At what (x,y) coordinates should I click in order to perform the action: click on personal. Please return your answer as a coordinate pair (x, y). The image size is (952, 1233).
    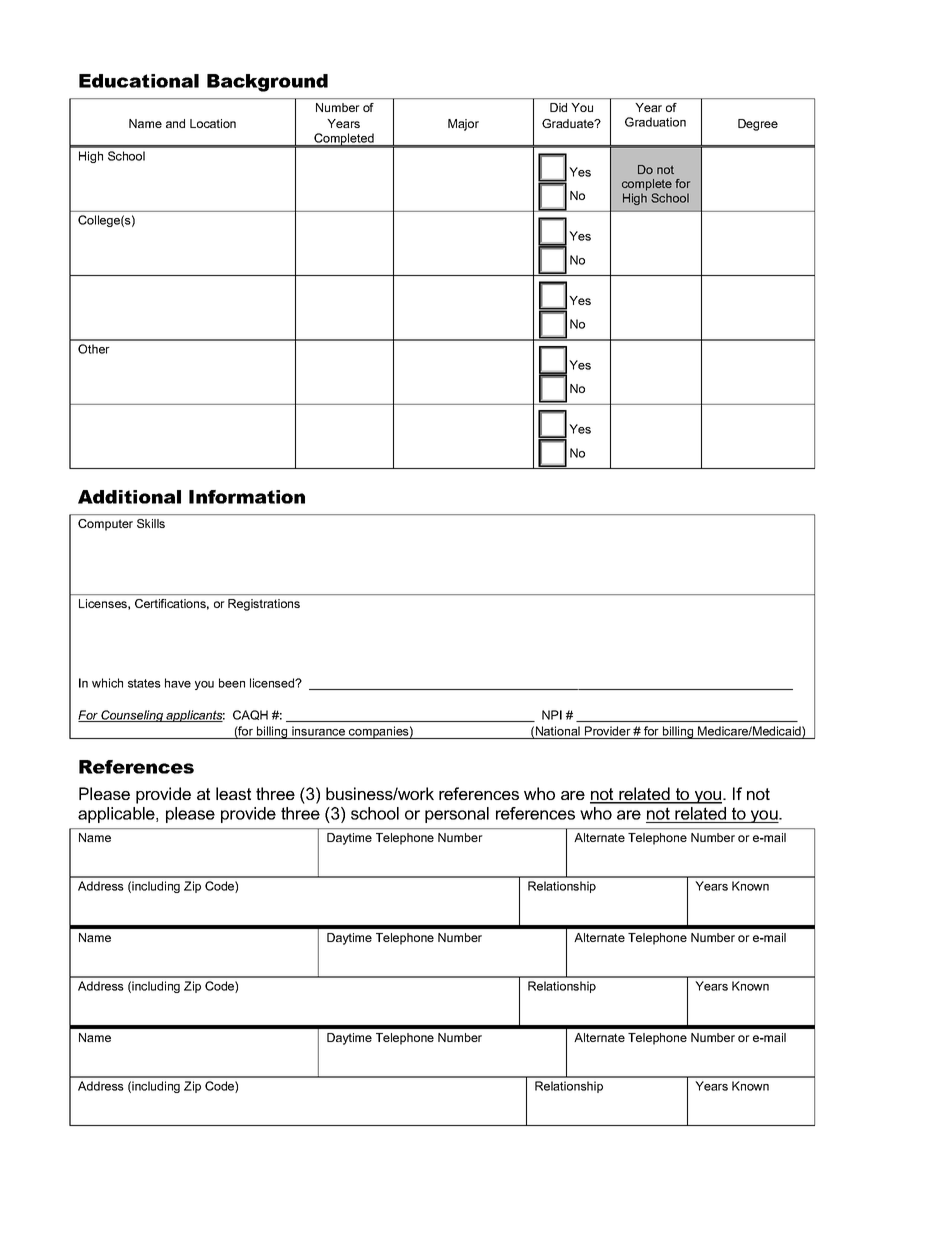
    Looking at the image, I should click on (457, 815).
